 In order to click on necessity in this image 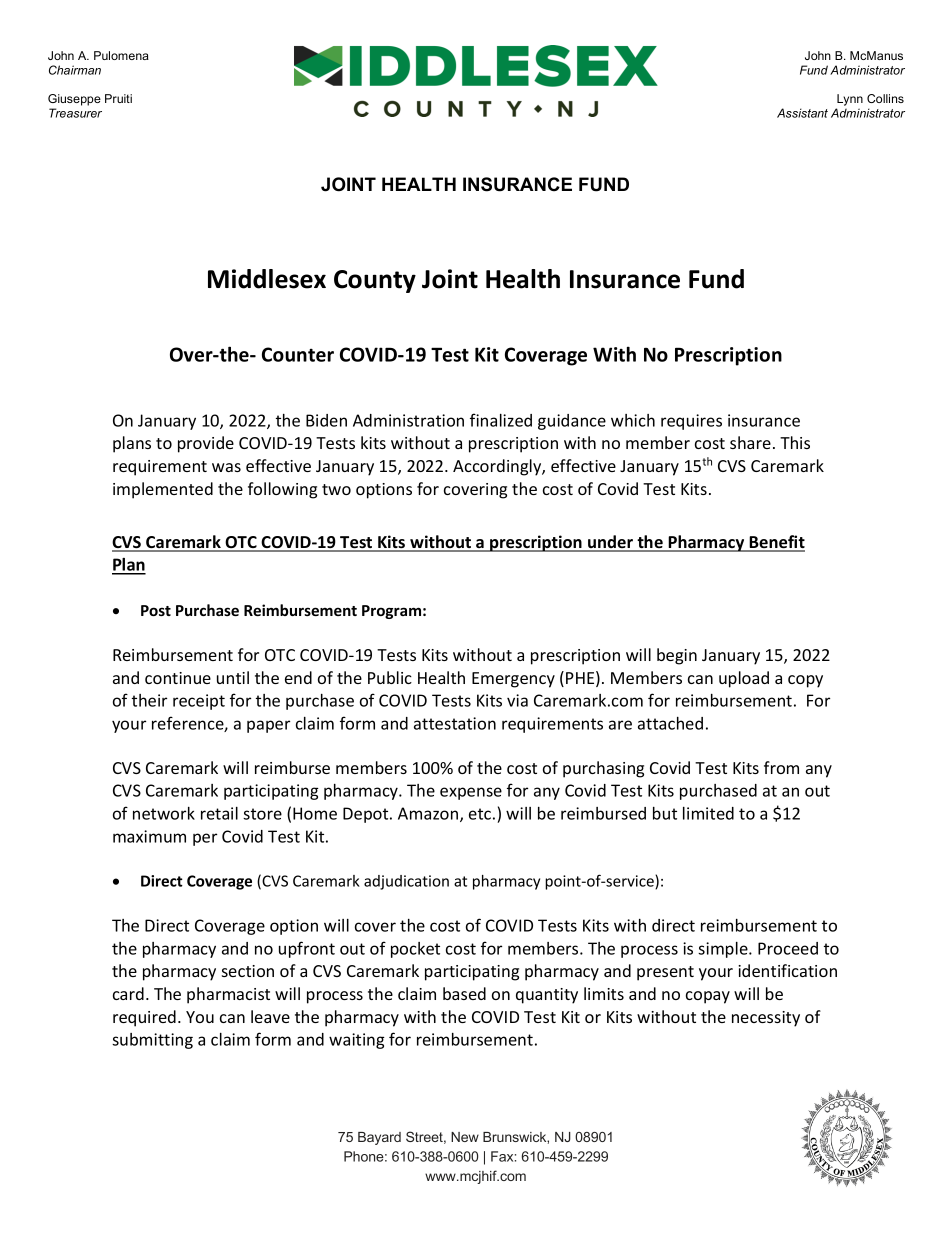, I will do `click(766, 1019)`.
